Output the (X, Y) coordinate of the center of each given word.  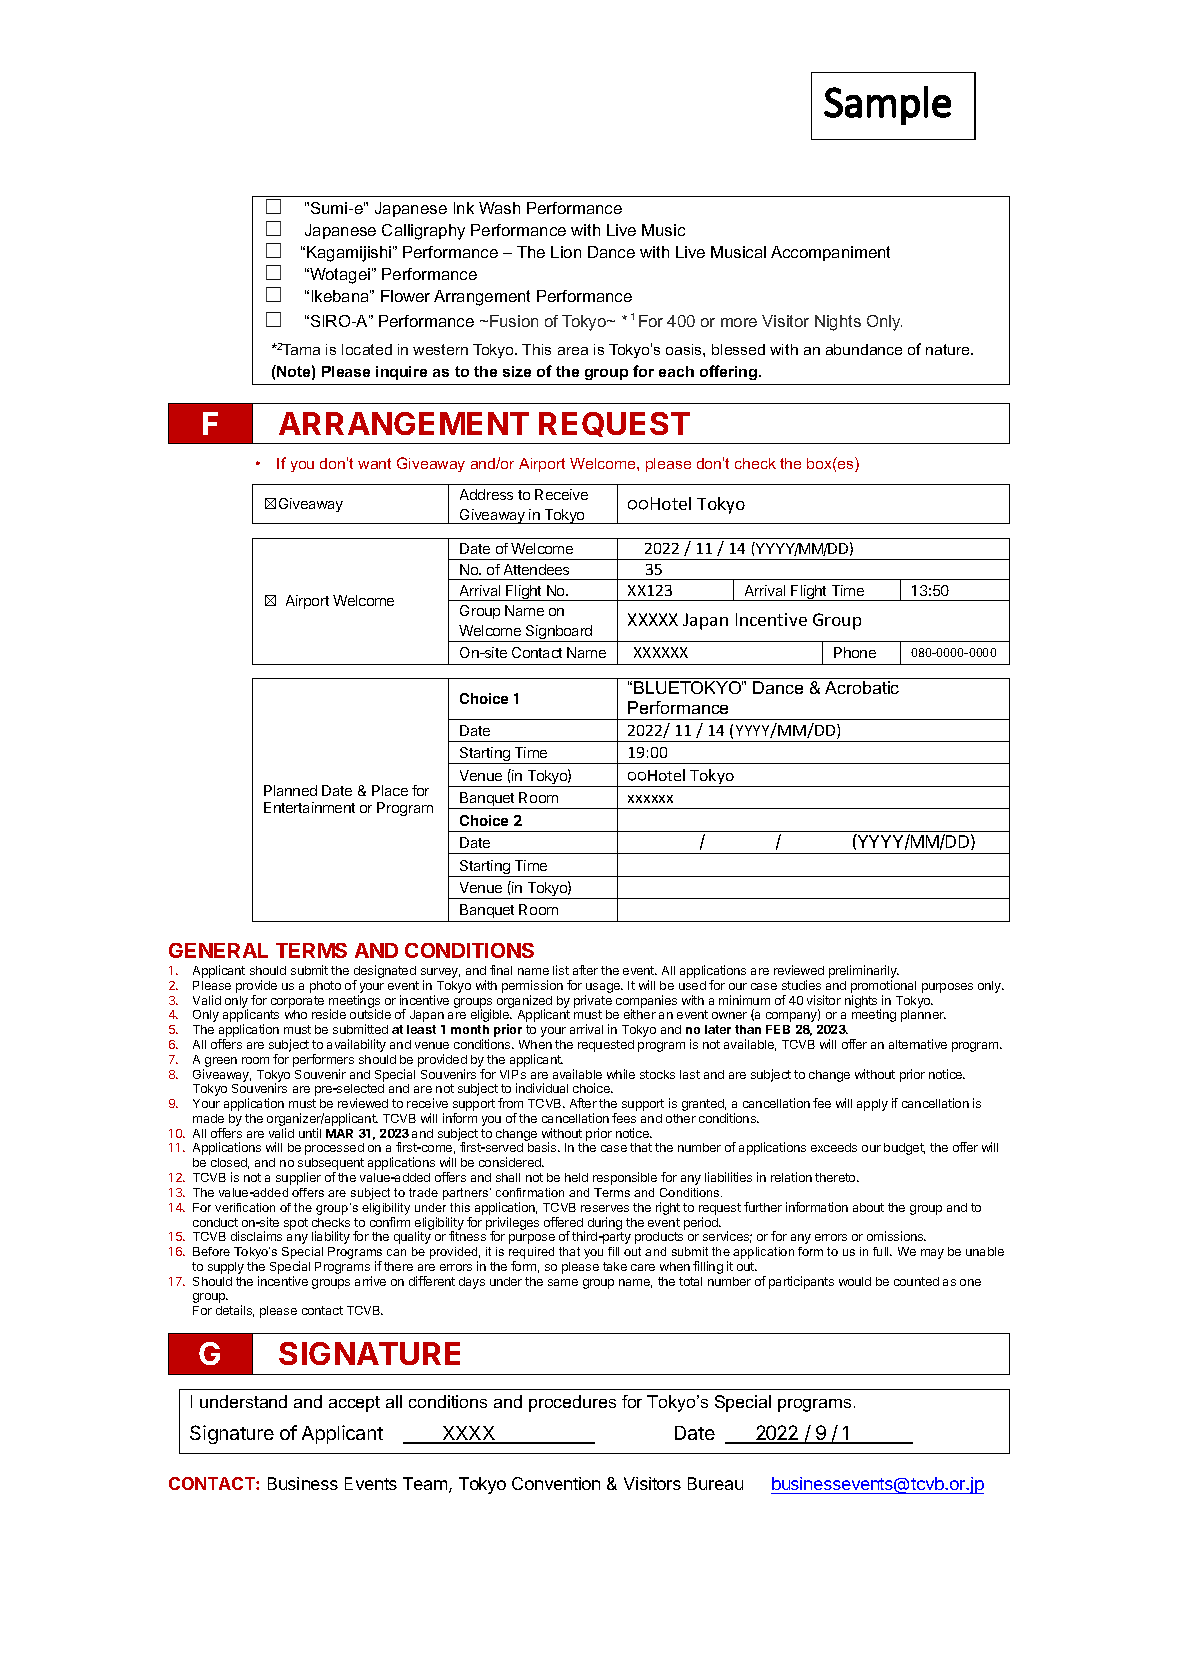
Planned (290, 790)
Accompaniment (830, 253)
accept (354, 1404)
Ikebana (341, 296)
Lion (566, 252)
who (296, 1014)
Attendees (536, 569)
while (621, 1074)
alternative (918, 1044)
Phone (855, 652)
